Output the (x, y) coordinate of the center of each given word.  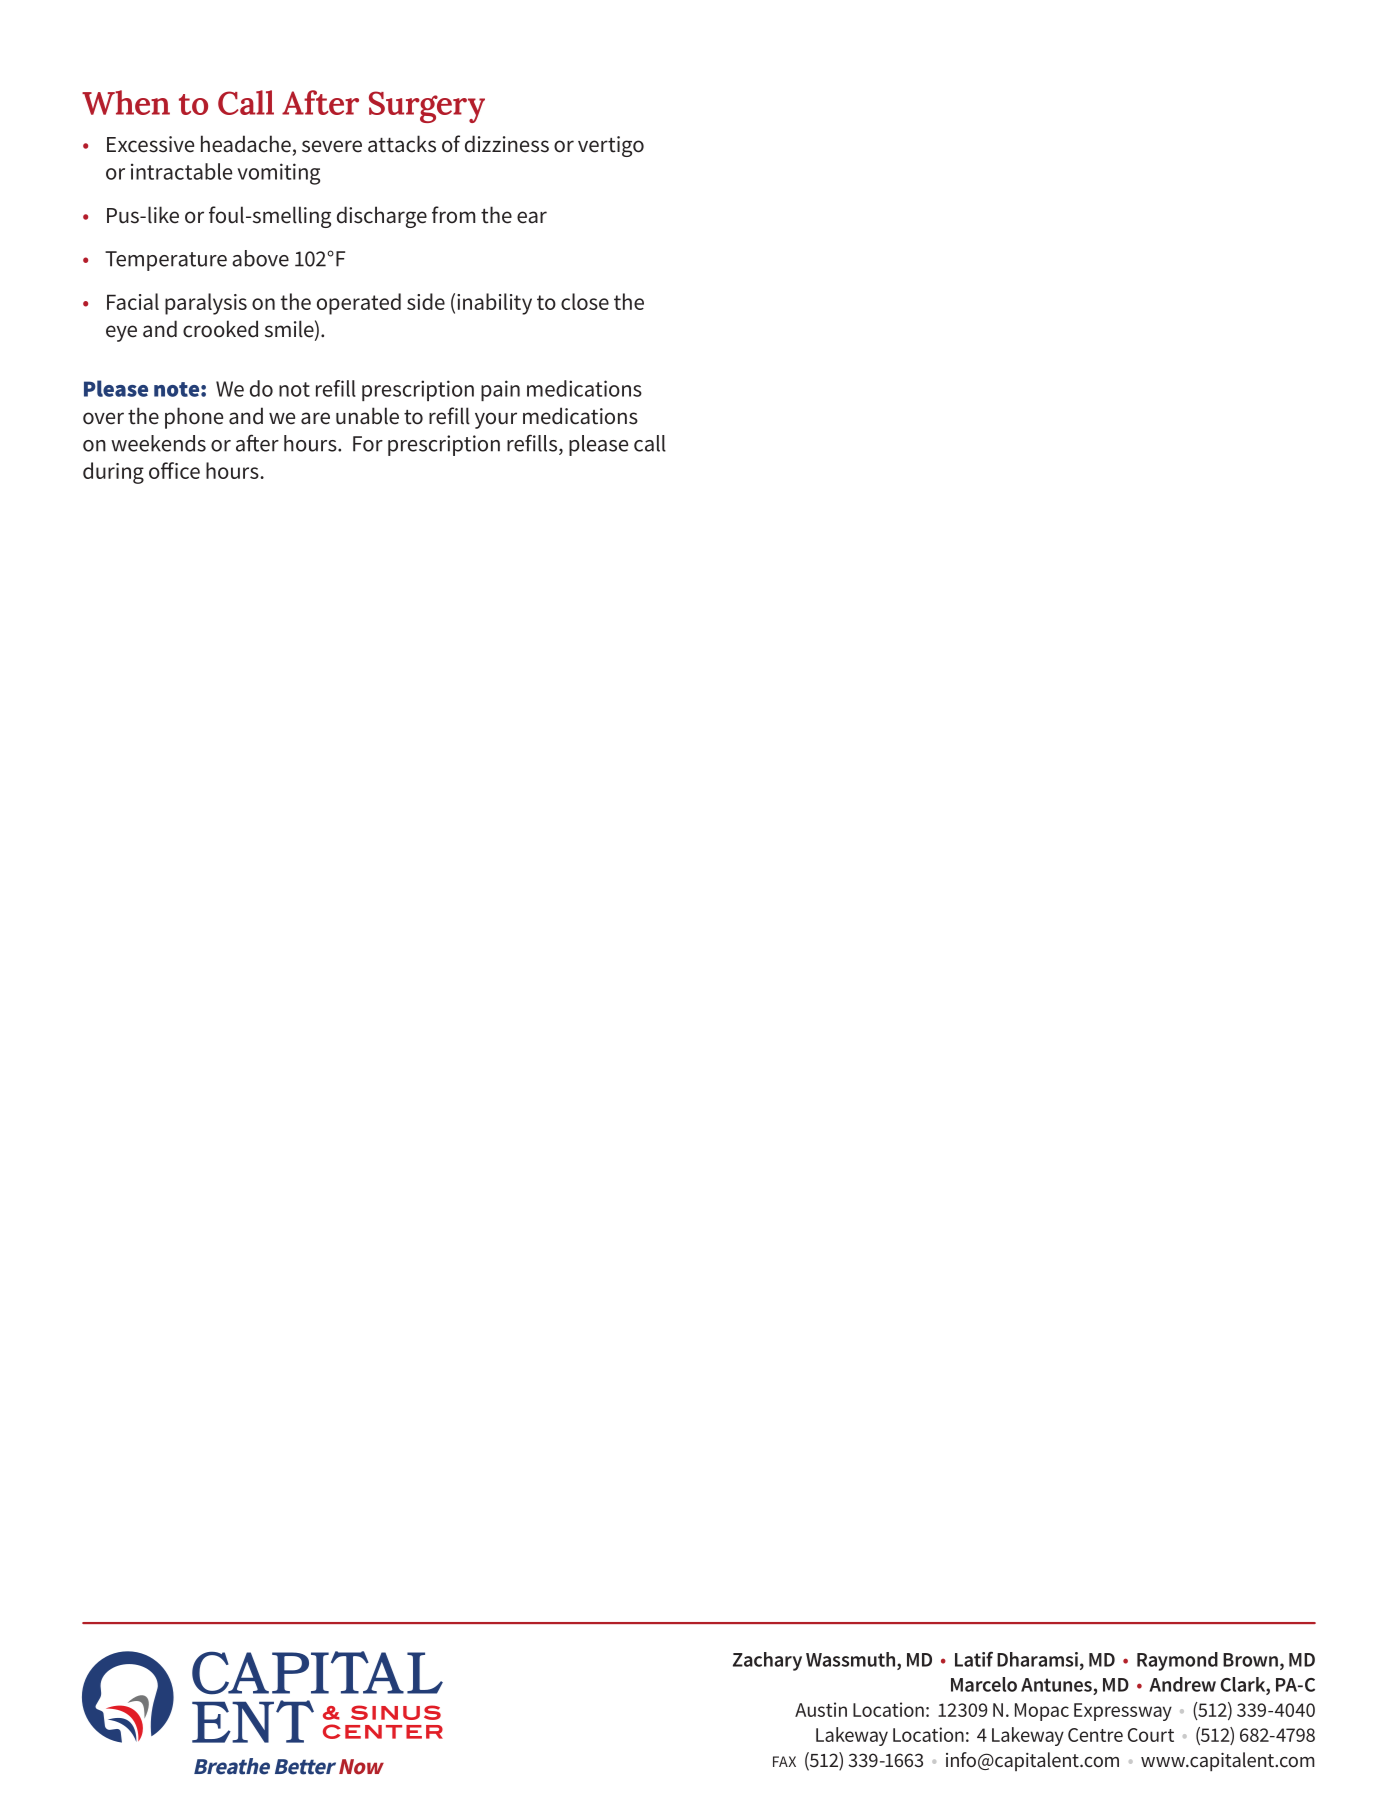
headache (246, 144)
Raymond (1177, 1661)
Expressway (1123, 1712)
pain (500, 390)
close (585, 301)
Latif (974, 1659)
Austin (821, 1709)
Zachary (767, 1661)
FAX (784, 1761)
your (496, 420)
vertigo (611, 146)
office (174, 470)
